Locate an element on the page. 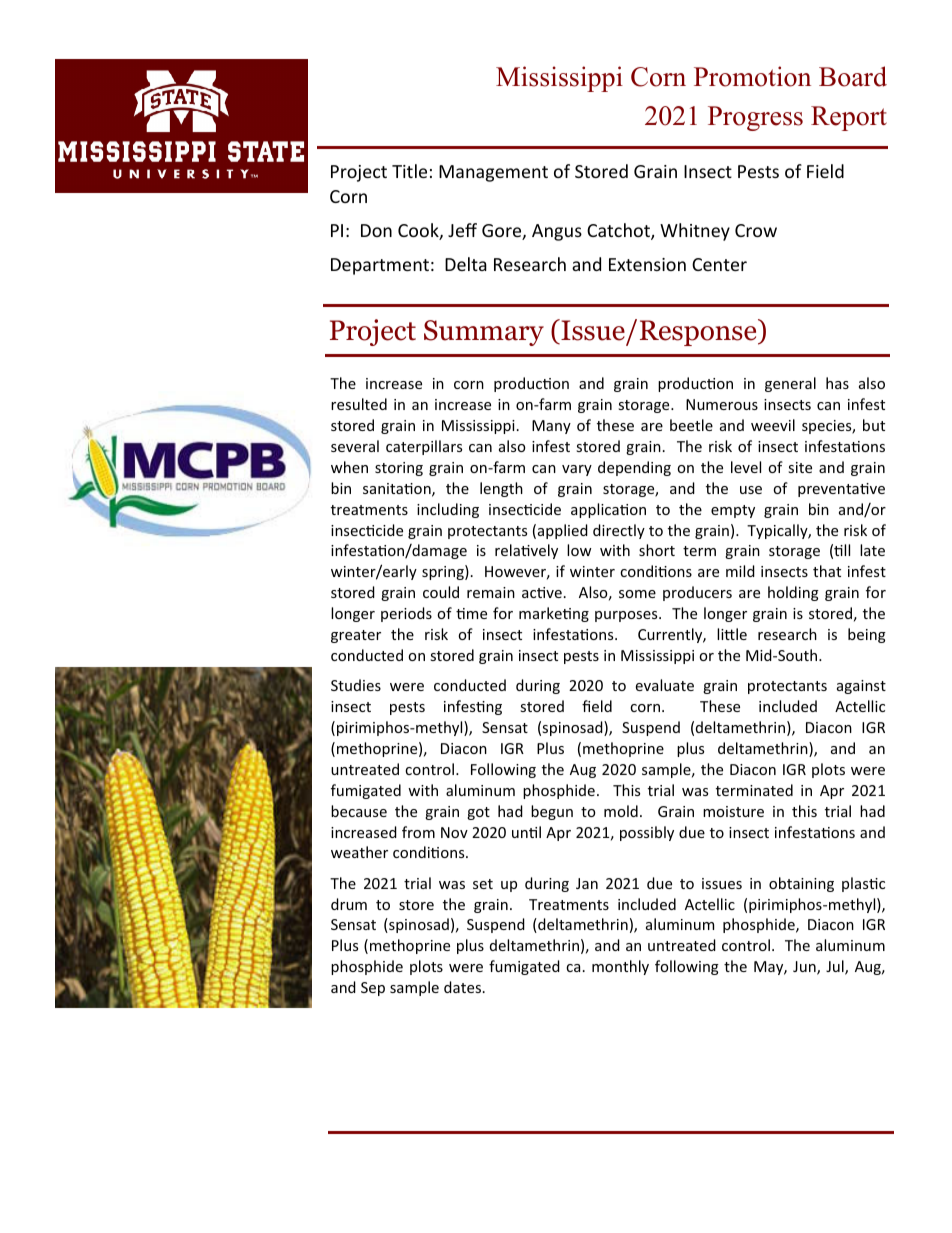 The width and height of the page is (952, 1233). monthly is located at coordinates (620, 967).
